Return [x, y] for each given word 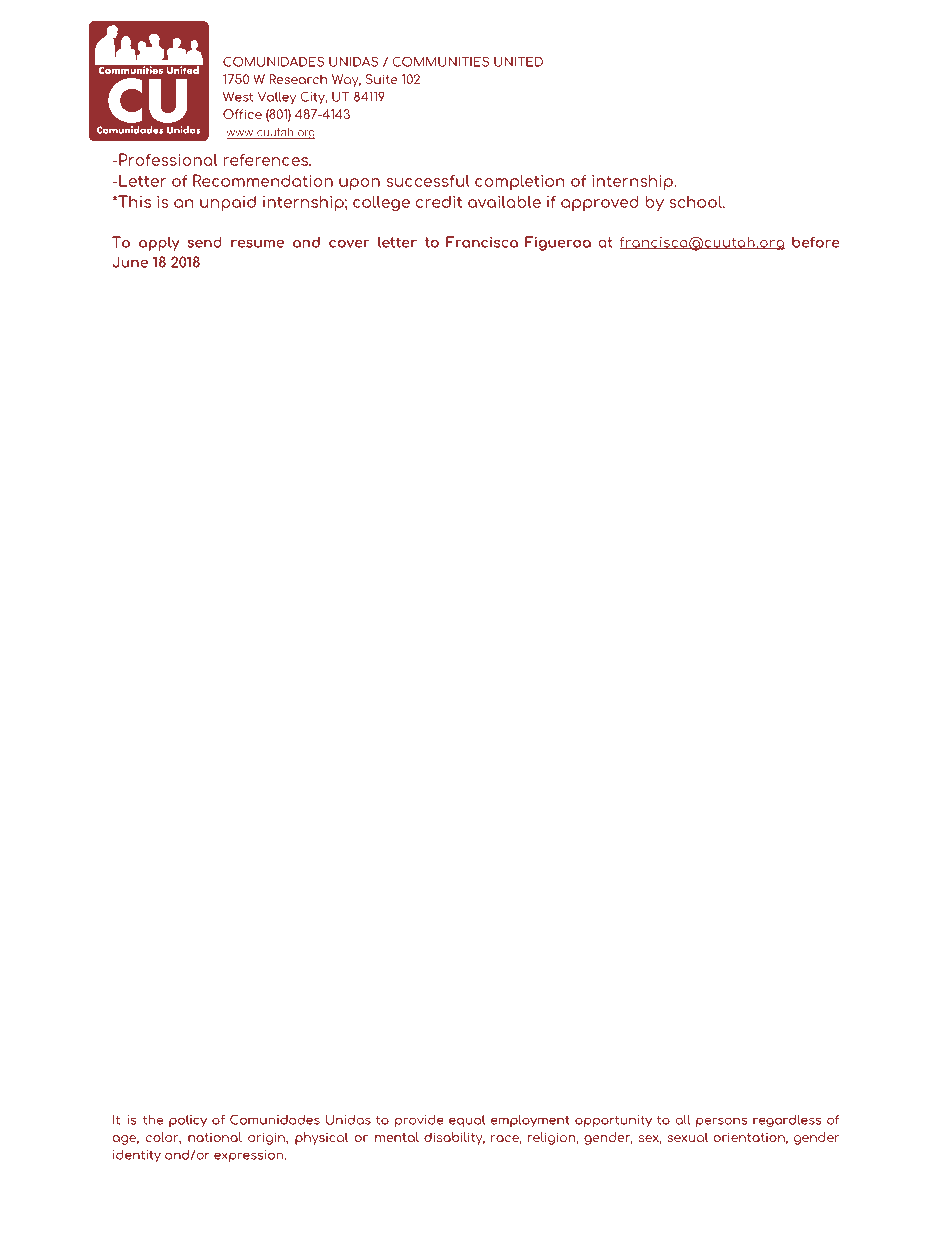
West [238, 97]
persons [721, 1122]
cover [349, 243]
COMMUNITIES [440, 61]
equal [467, 1121]
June [130, 262]
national [215, 1137]
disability [454, 1138]
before [816, 242]
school [696, 201]
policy [188, 1121]
